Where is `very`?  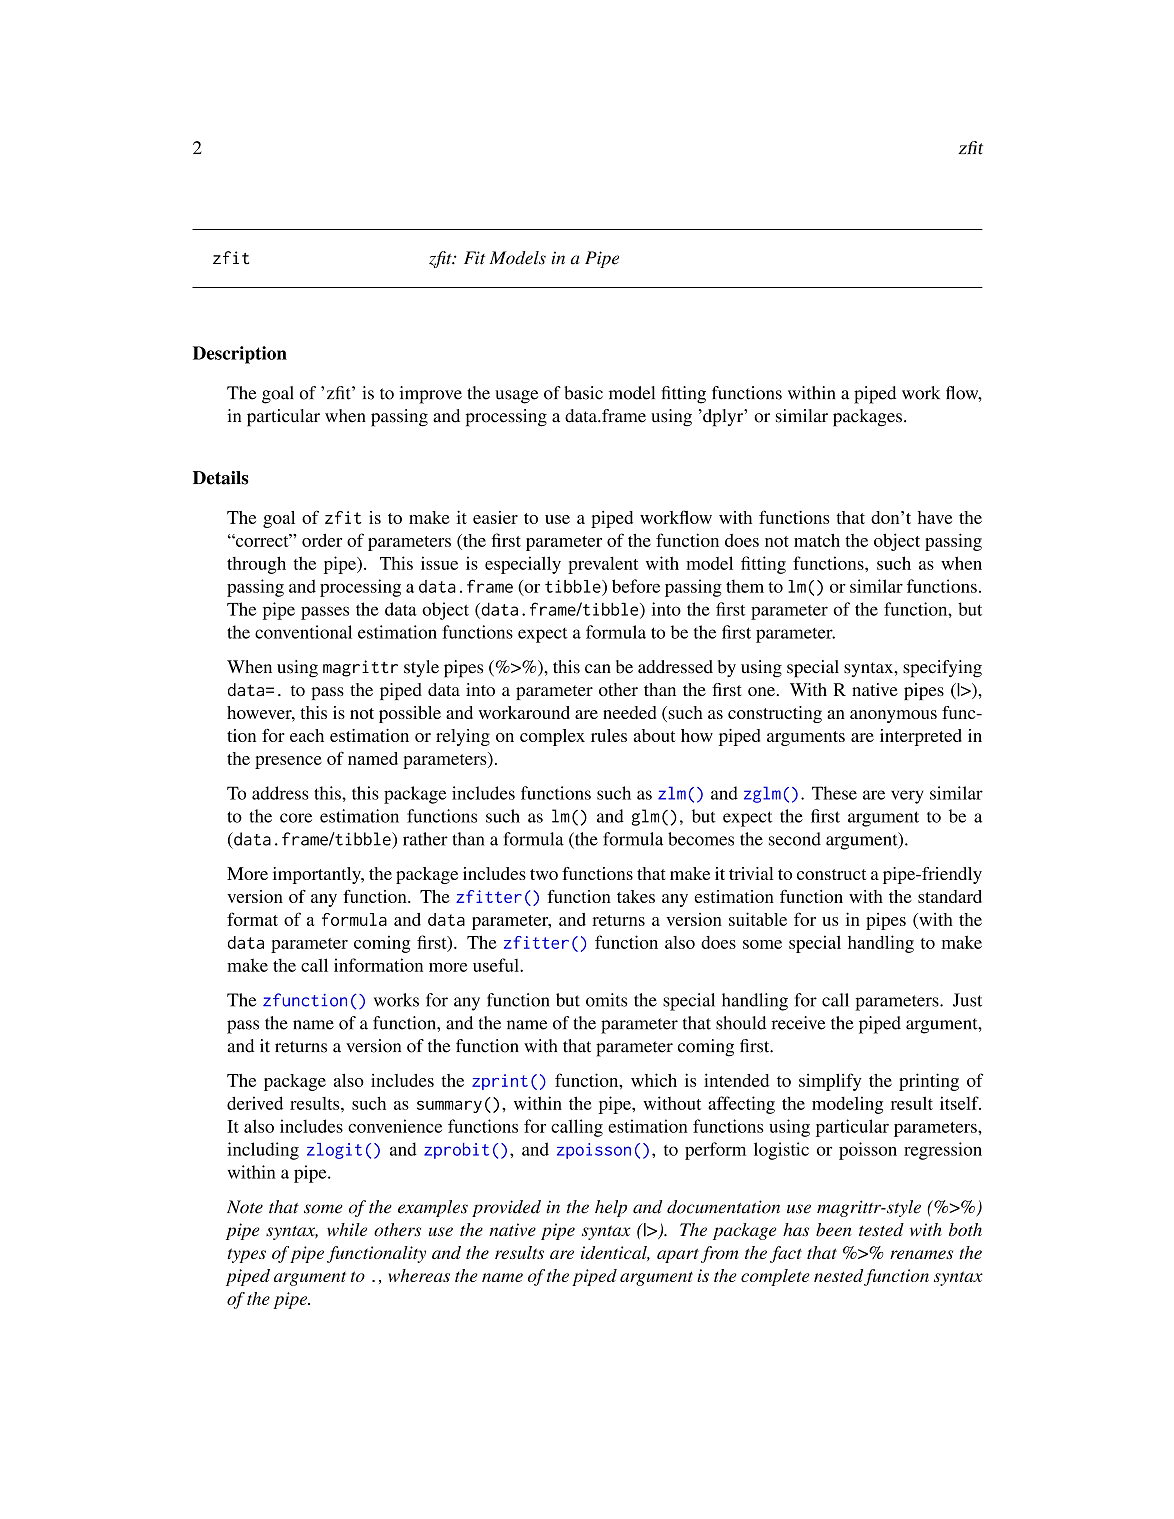 very is located at coordinates (907, 797).
